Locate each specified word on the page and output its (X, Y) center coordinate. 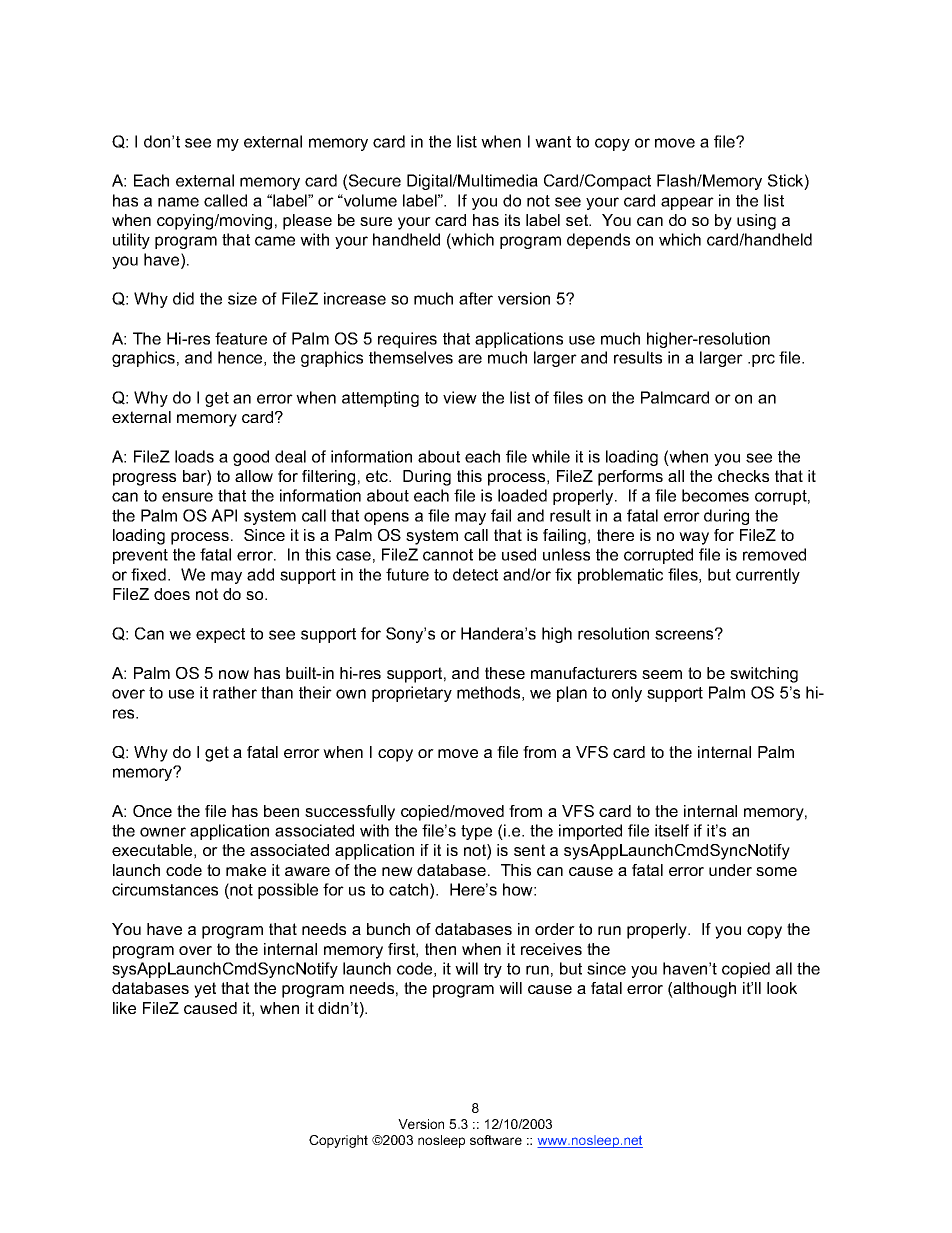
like (124, 1008)
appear (687, 203)
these (505, 673)
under (730, 870)
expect (220, 635)
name (178, 202)
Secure (374, 182)
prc (763, 360)
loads (194, 456)
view (460, 397)
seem (662, 674)
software (496, 1140)
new (397, 871)
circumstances (165, 889)
